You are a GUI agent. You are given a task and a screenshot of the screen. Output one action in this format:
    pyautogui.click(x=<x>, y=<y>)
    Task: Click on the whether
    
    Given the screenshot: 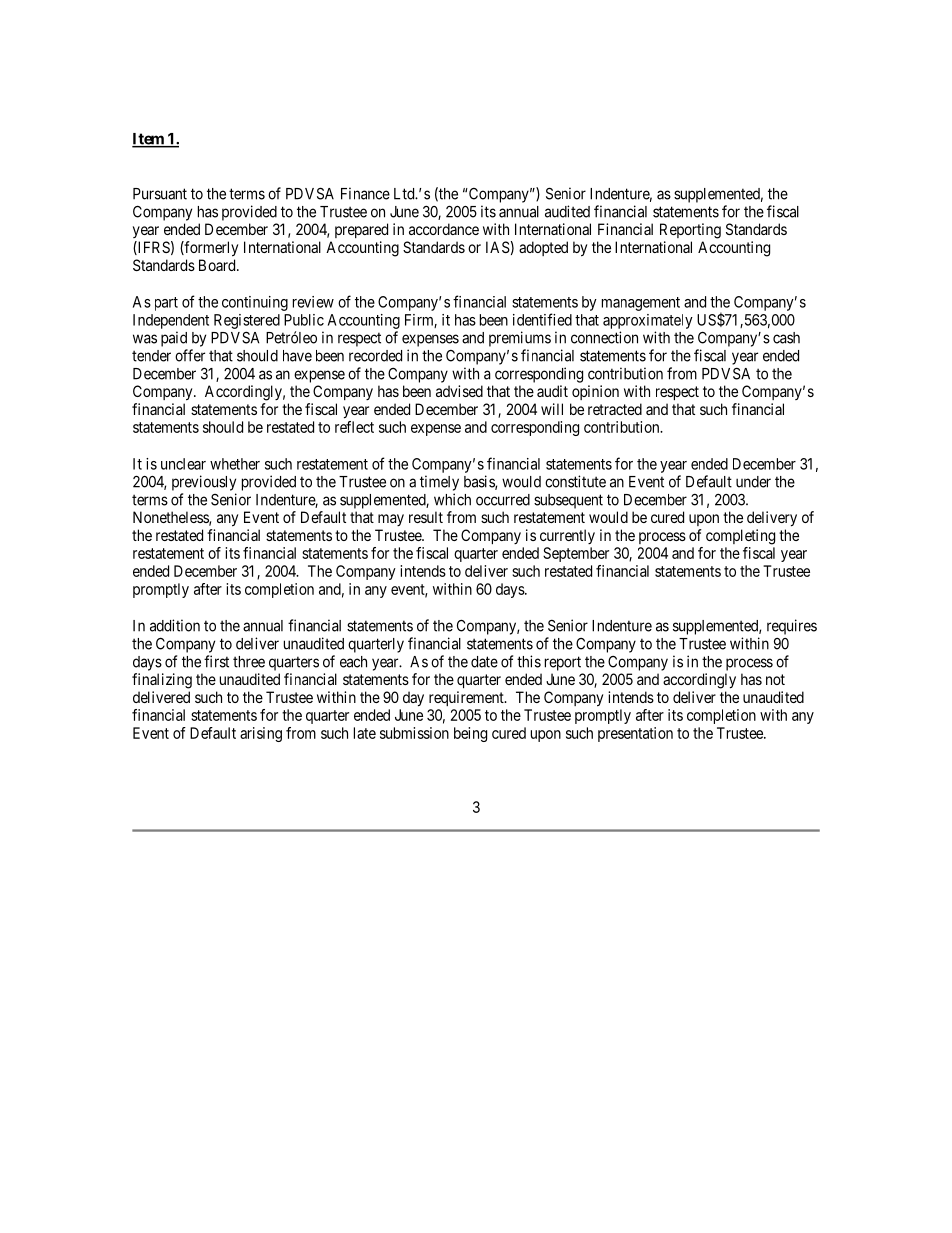 What is the action you would take?
    pyautogui.click(x=235, y=464)
